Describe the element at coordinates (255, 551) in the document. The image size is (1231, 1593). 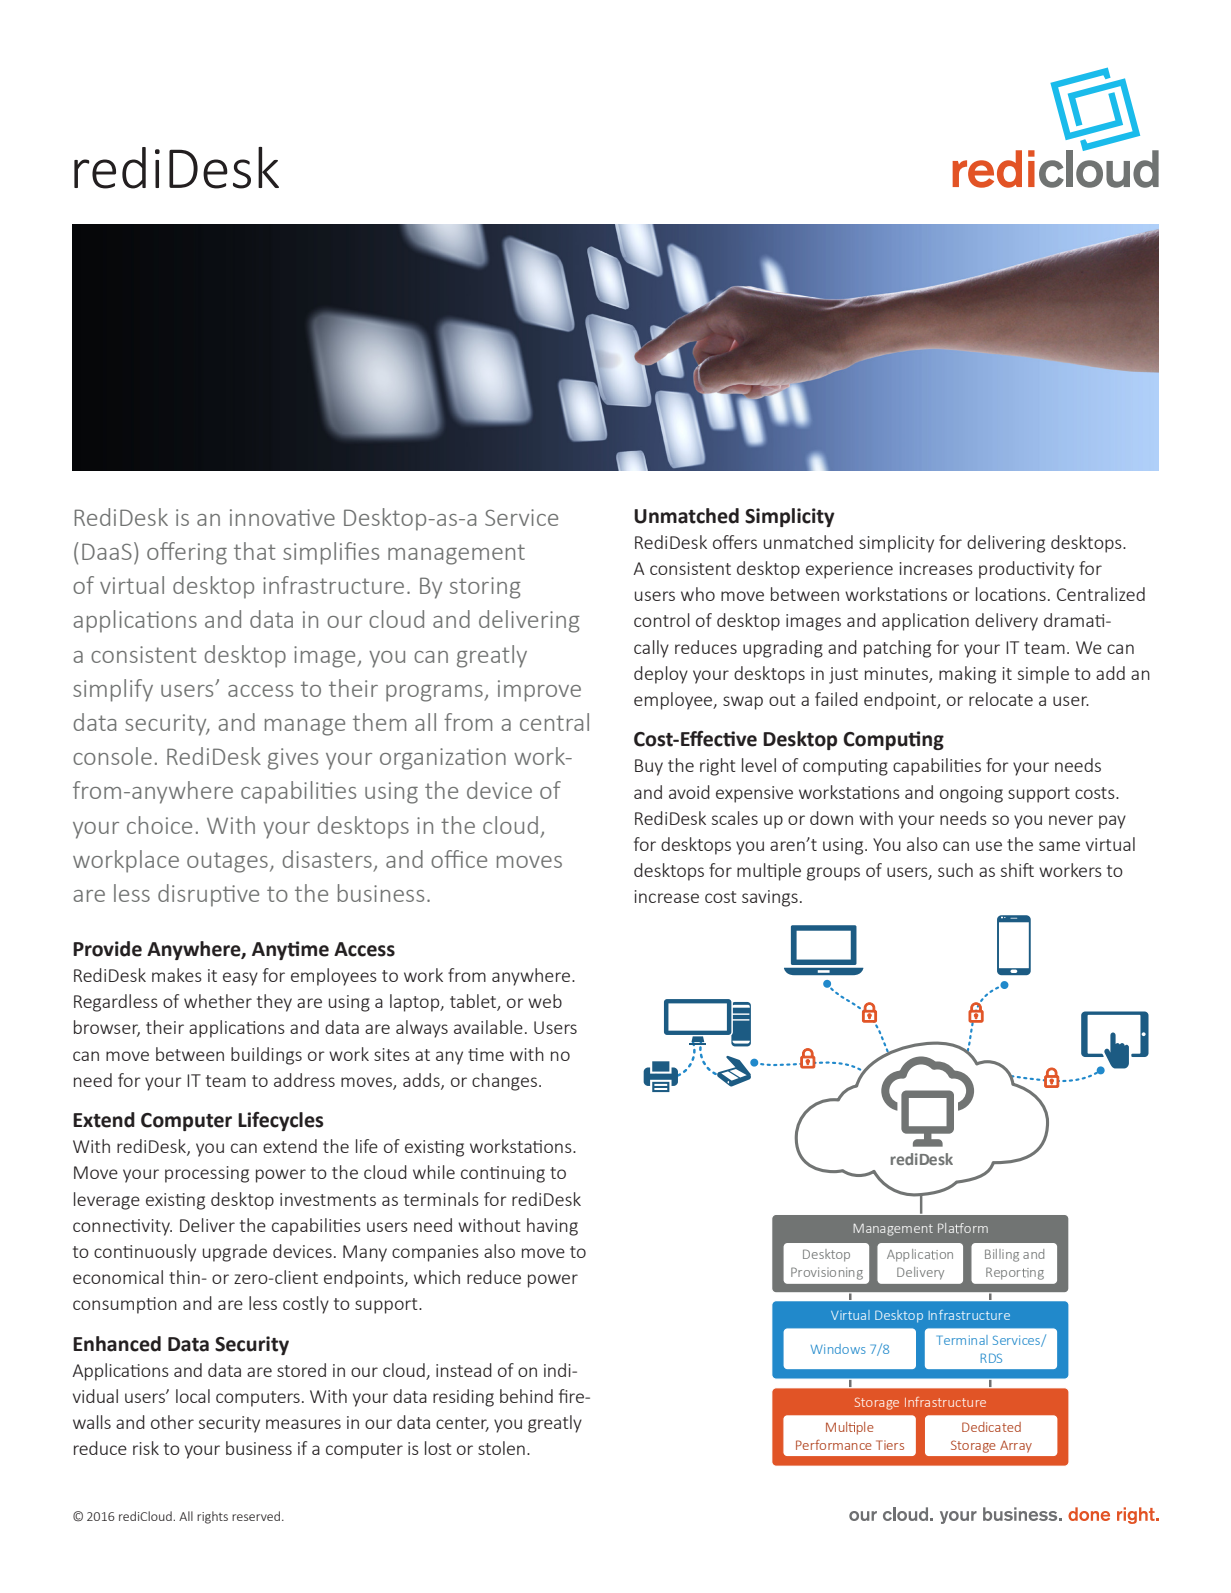
I see `that` at that location.
